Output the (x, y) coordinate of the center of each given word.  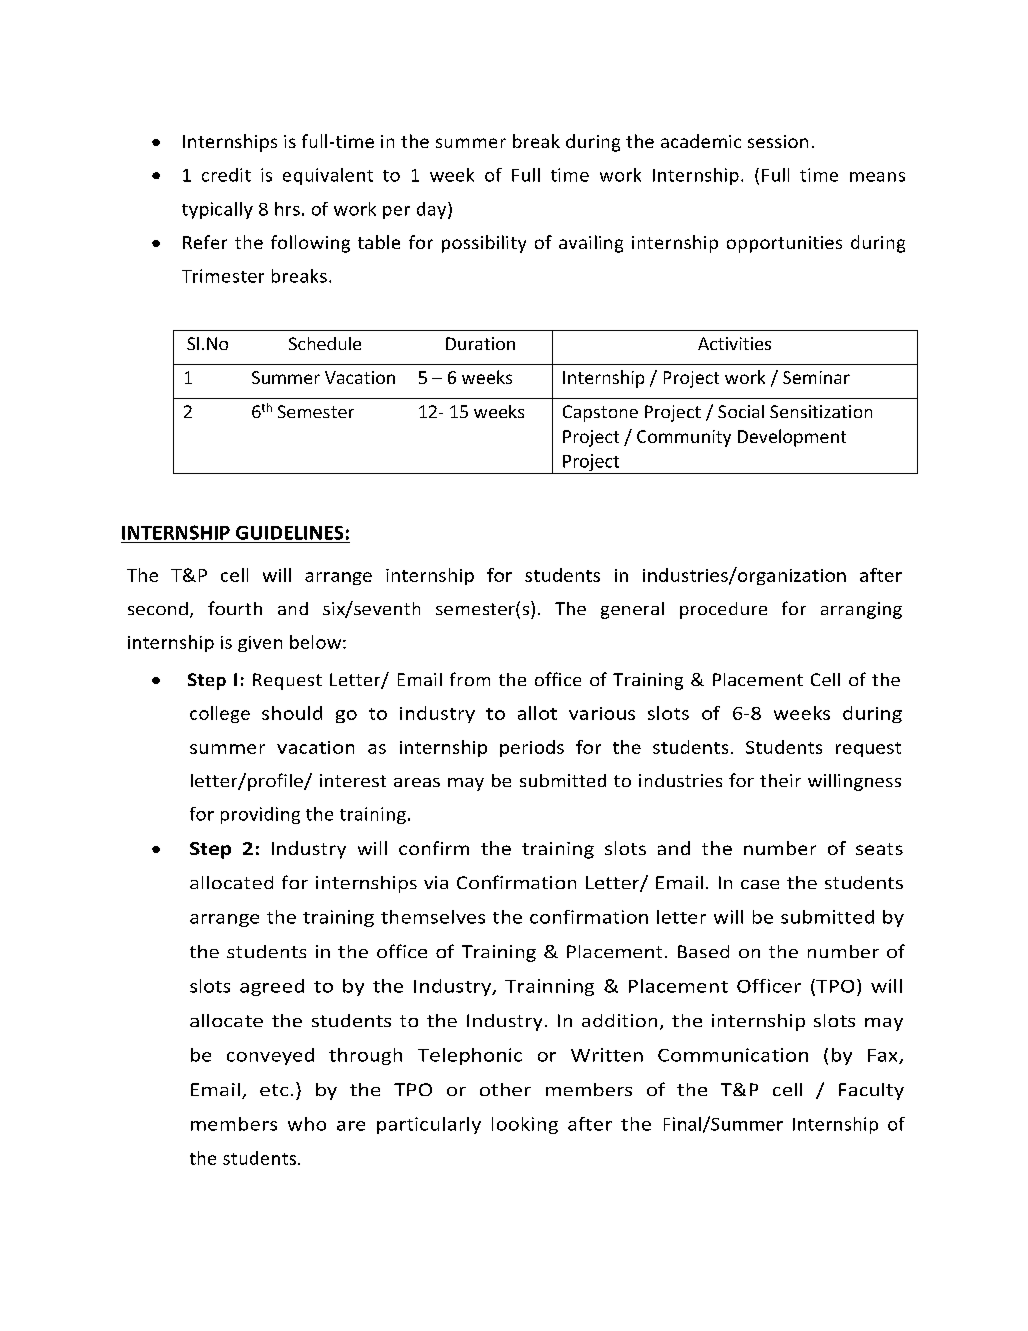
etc (274, 1090)
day (433, 210)
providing (260, 815)
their (780, 780)
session (778, 141)
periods (532, 748)
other (505, 1089)
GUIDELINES (289, 533)
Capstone (600, 413)
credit (226, 175)
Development (792, 438)
